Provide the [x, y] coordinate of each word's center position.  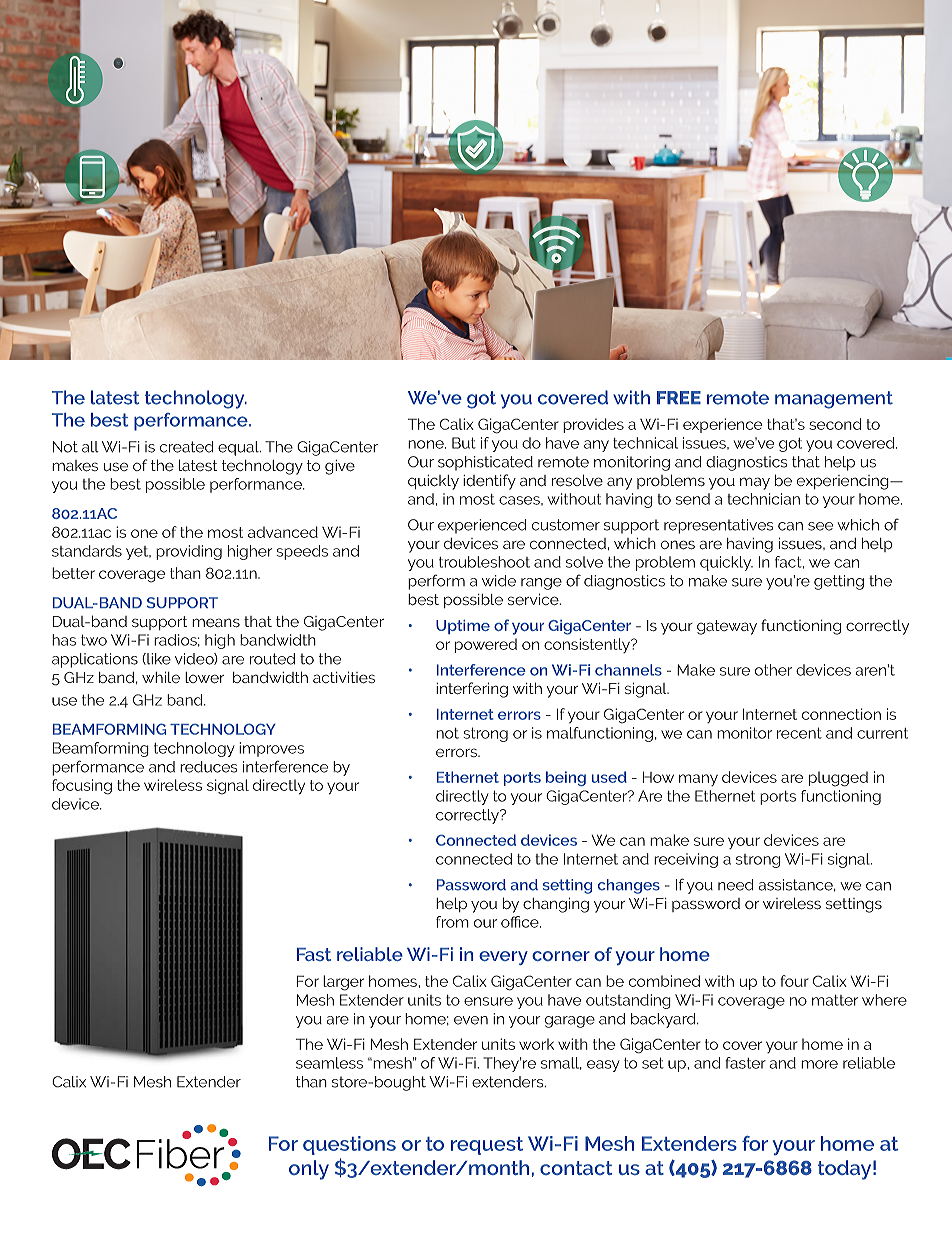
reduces [208, 767]
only [309, 1170]
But [464, 443]
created [186, 447]
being [566, 778]
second [835, 424]
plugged [838, 779]
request [487, 1146]
